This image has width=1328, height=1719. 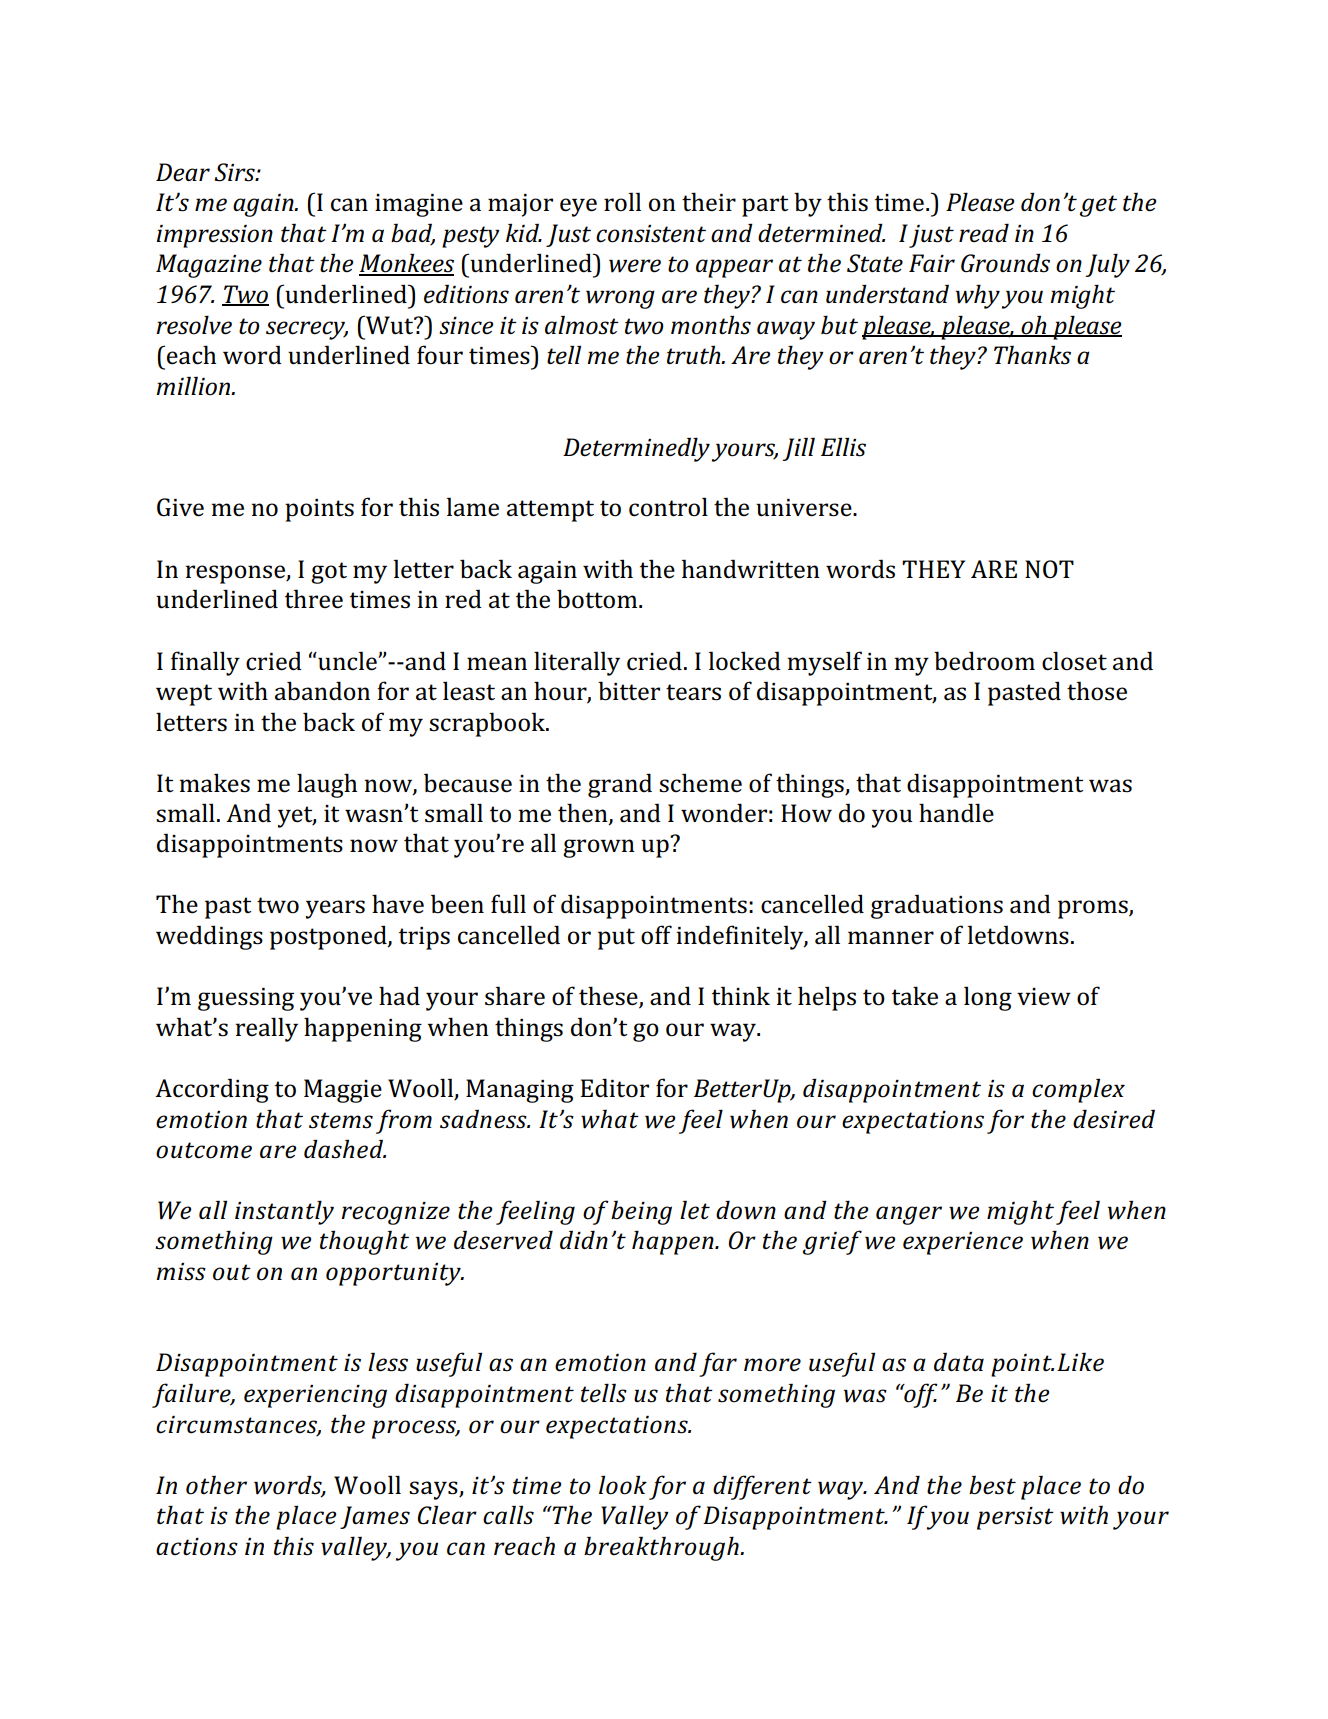 What do you see at coordinates (214, 236) in the image?
I see `impression` at bounding box center [214, 236].
